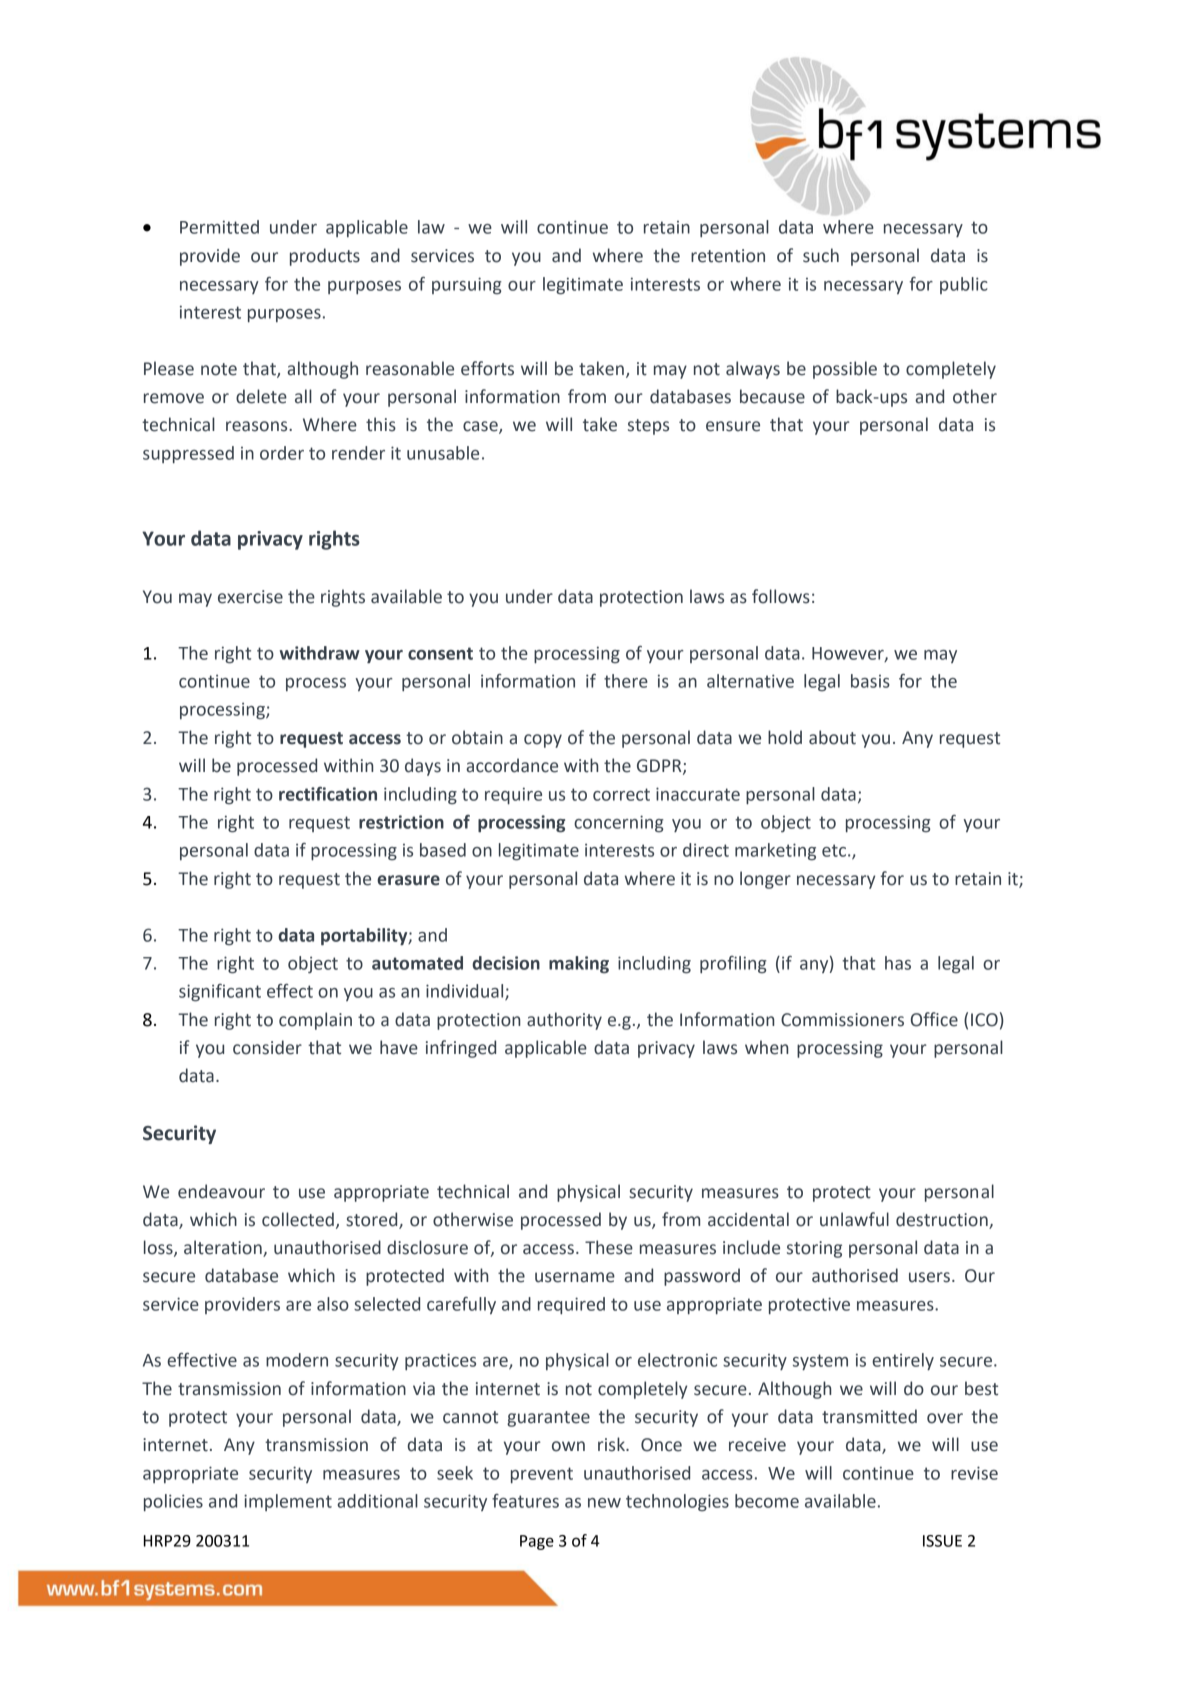 Image resolution: width=1195 pixels, height=1690 pixels. I want to click on rectification, so click(328, 794).
